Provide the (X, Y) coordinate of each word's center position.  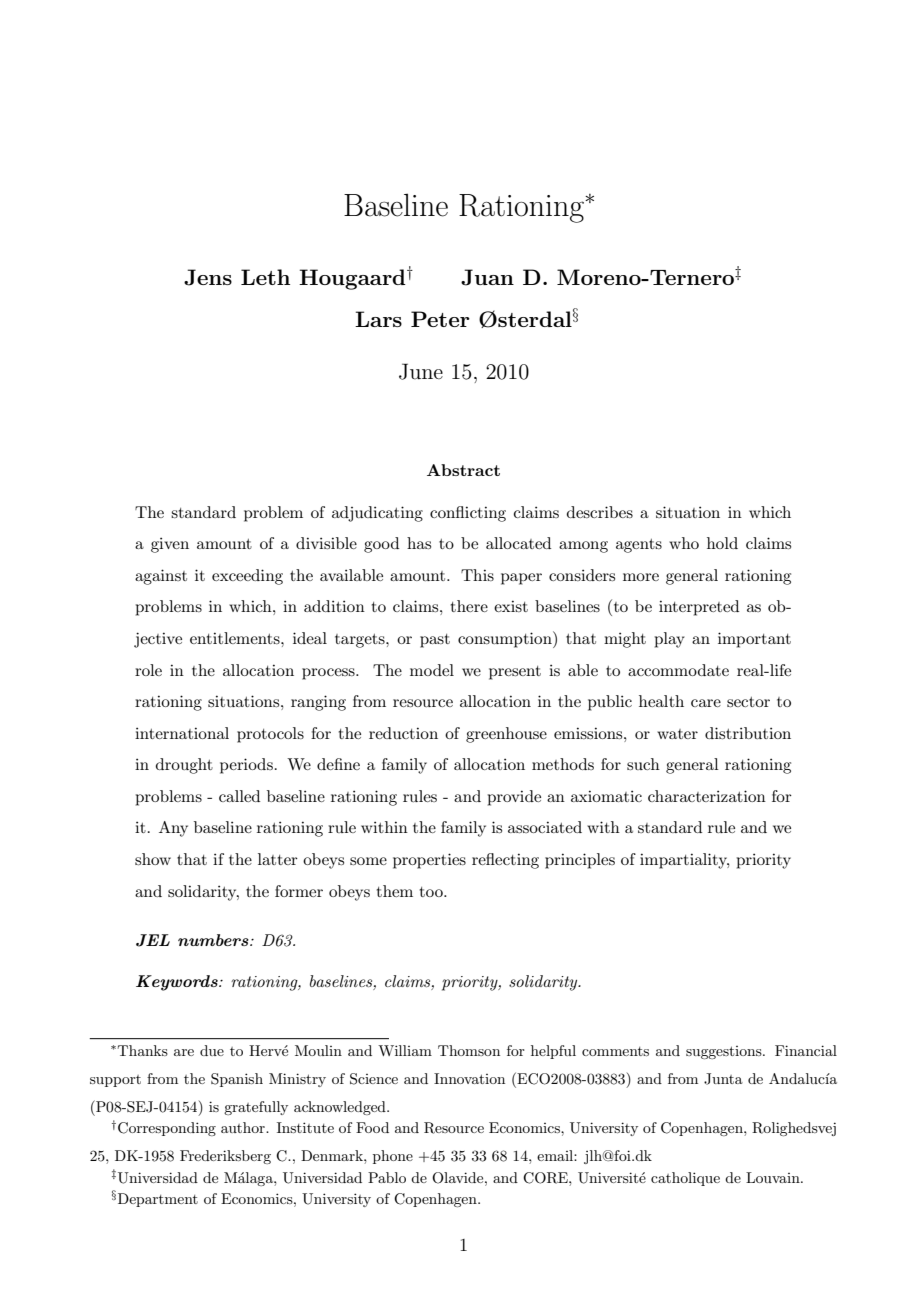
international (182, 733)
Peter (440, 319)
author (244, 1127)
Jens (208, 277)
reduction (403, 733)
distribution (748, 733)
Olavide (459, 1178)
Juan (487, 277)
